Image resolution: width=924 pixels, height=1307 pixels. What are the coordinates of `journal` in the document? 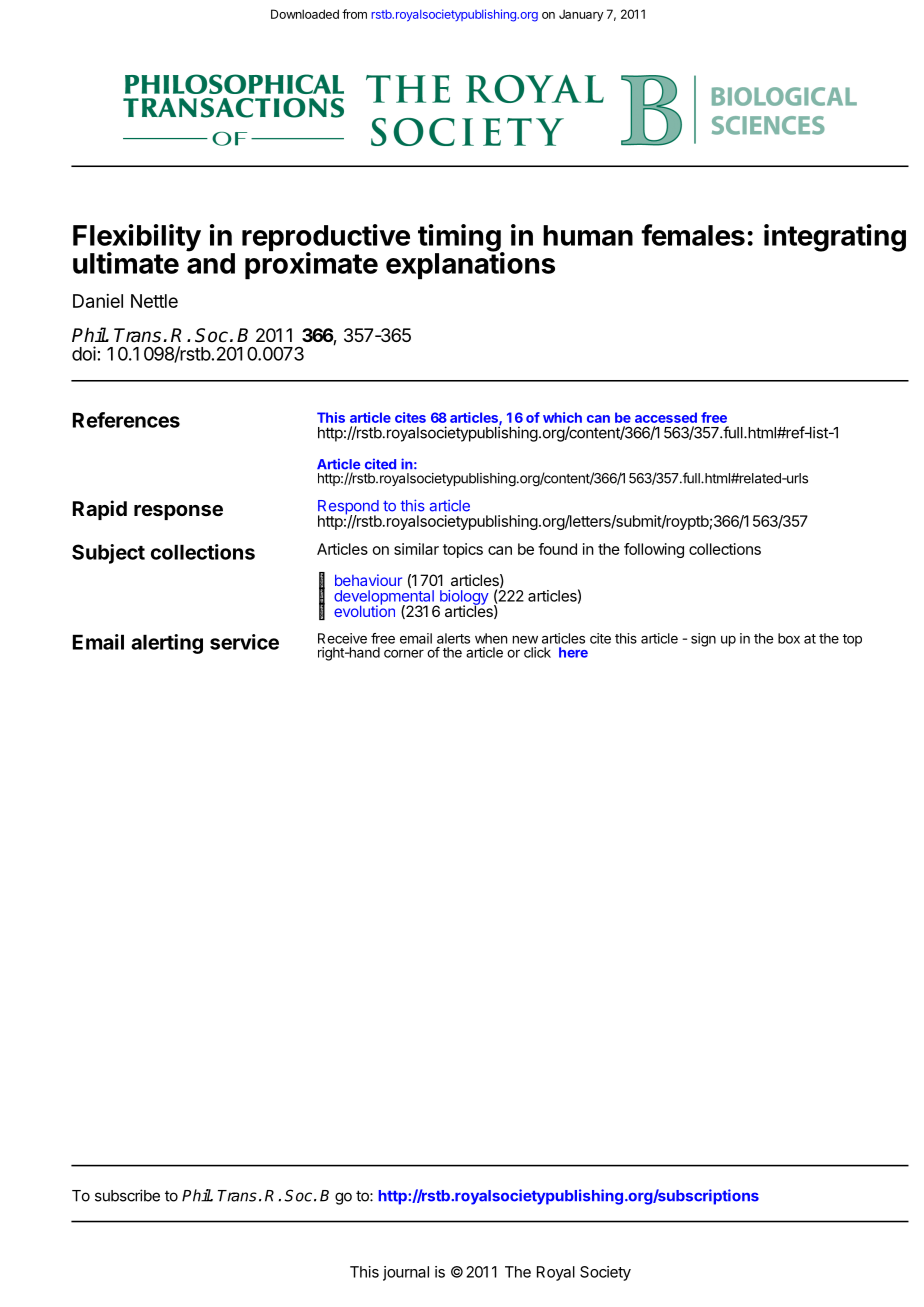 It's located at (406, 1273).
